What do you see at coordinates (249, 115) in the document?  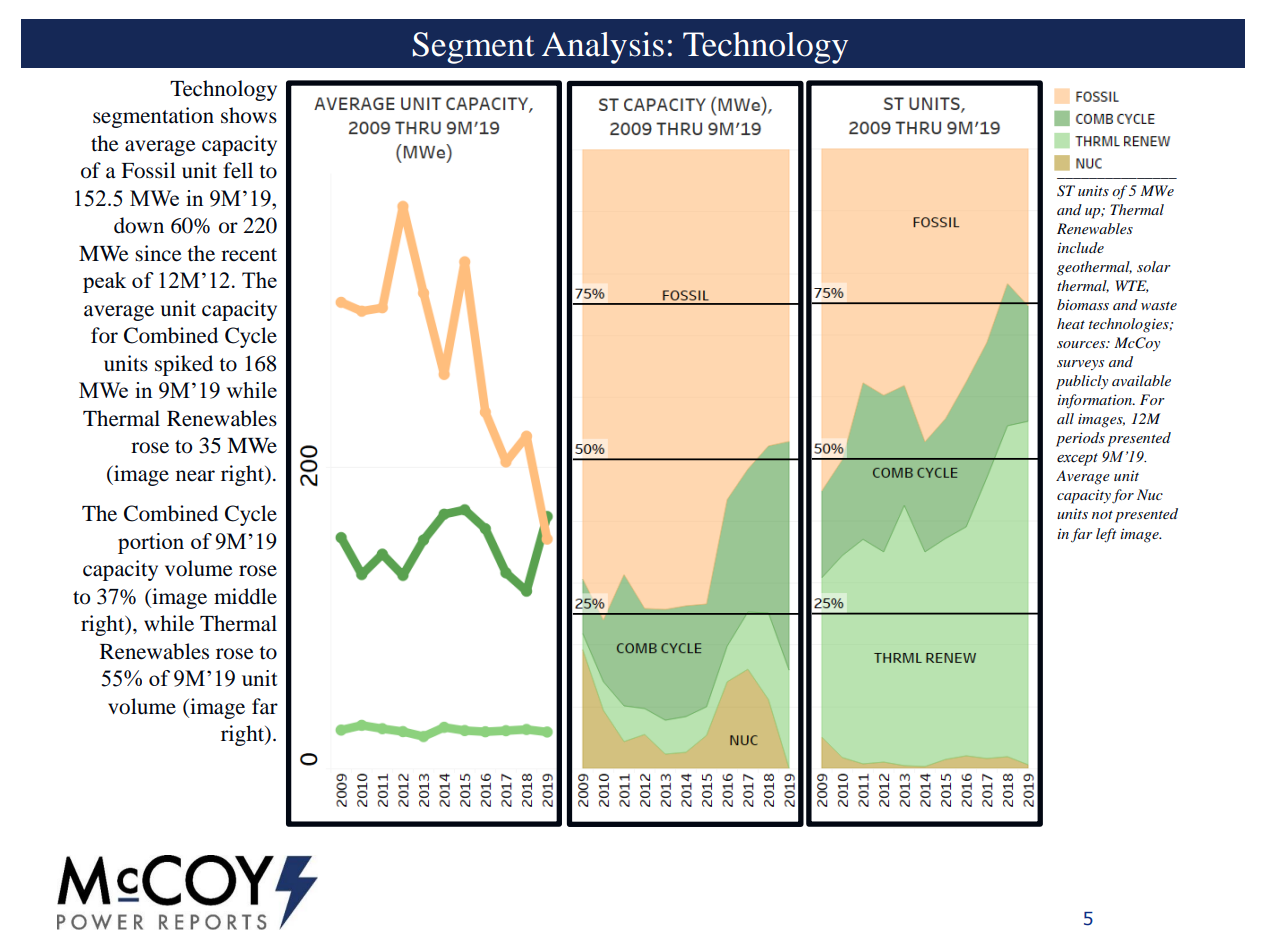 I see `shows` at bounding box center [249, 115].
